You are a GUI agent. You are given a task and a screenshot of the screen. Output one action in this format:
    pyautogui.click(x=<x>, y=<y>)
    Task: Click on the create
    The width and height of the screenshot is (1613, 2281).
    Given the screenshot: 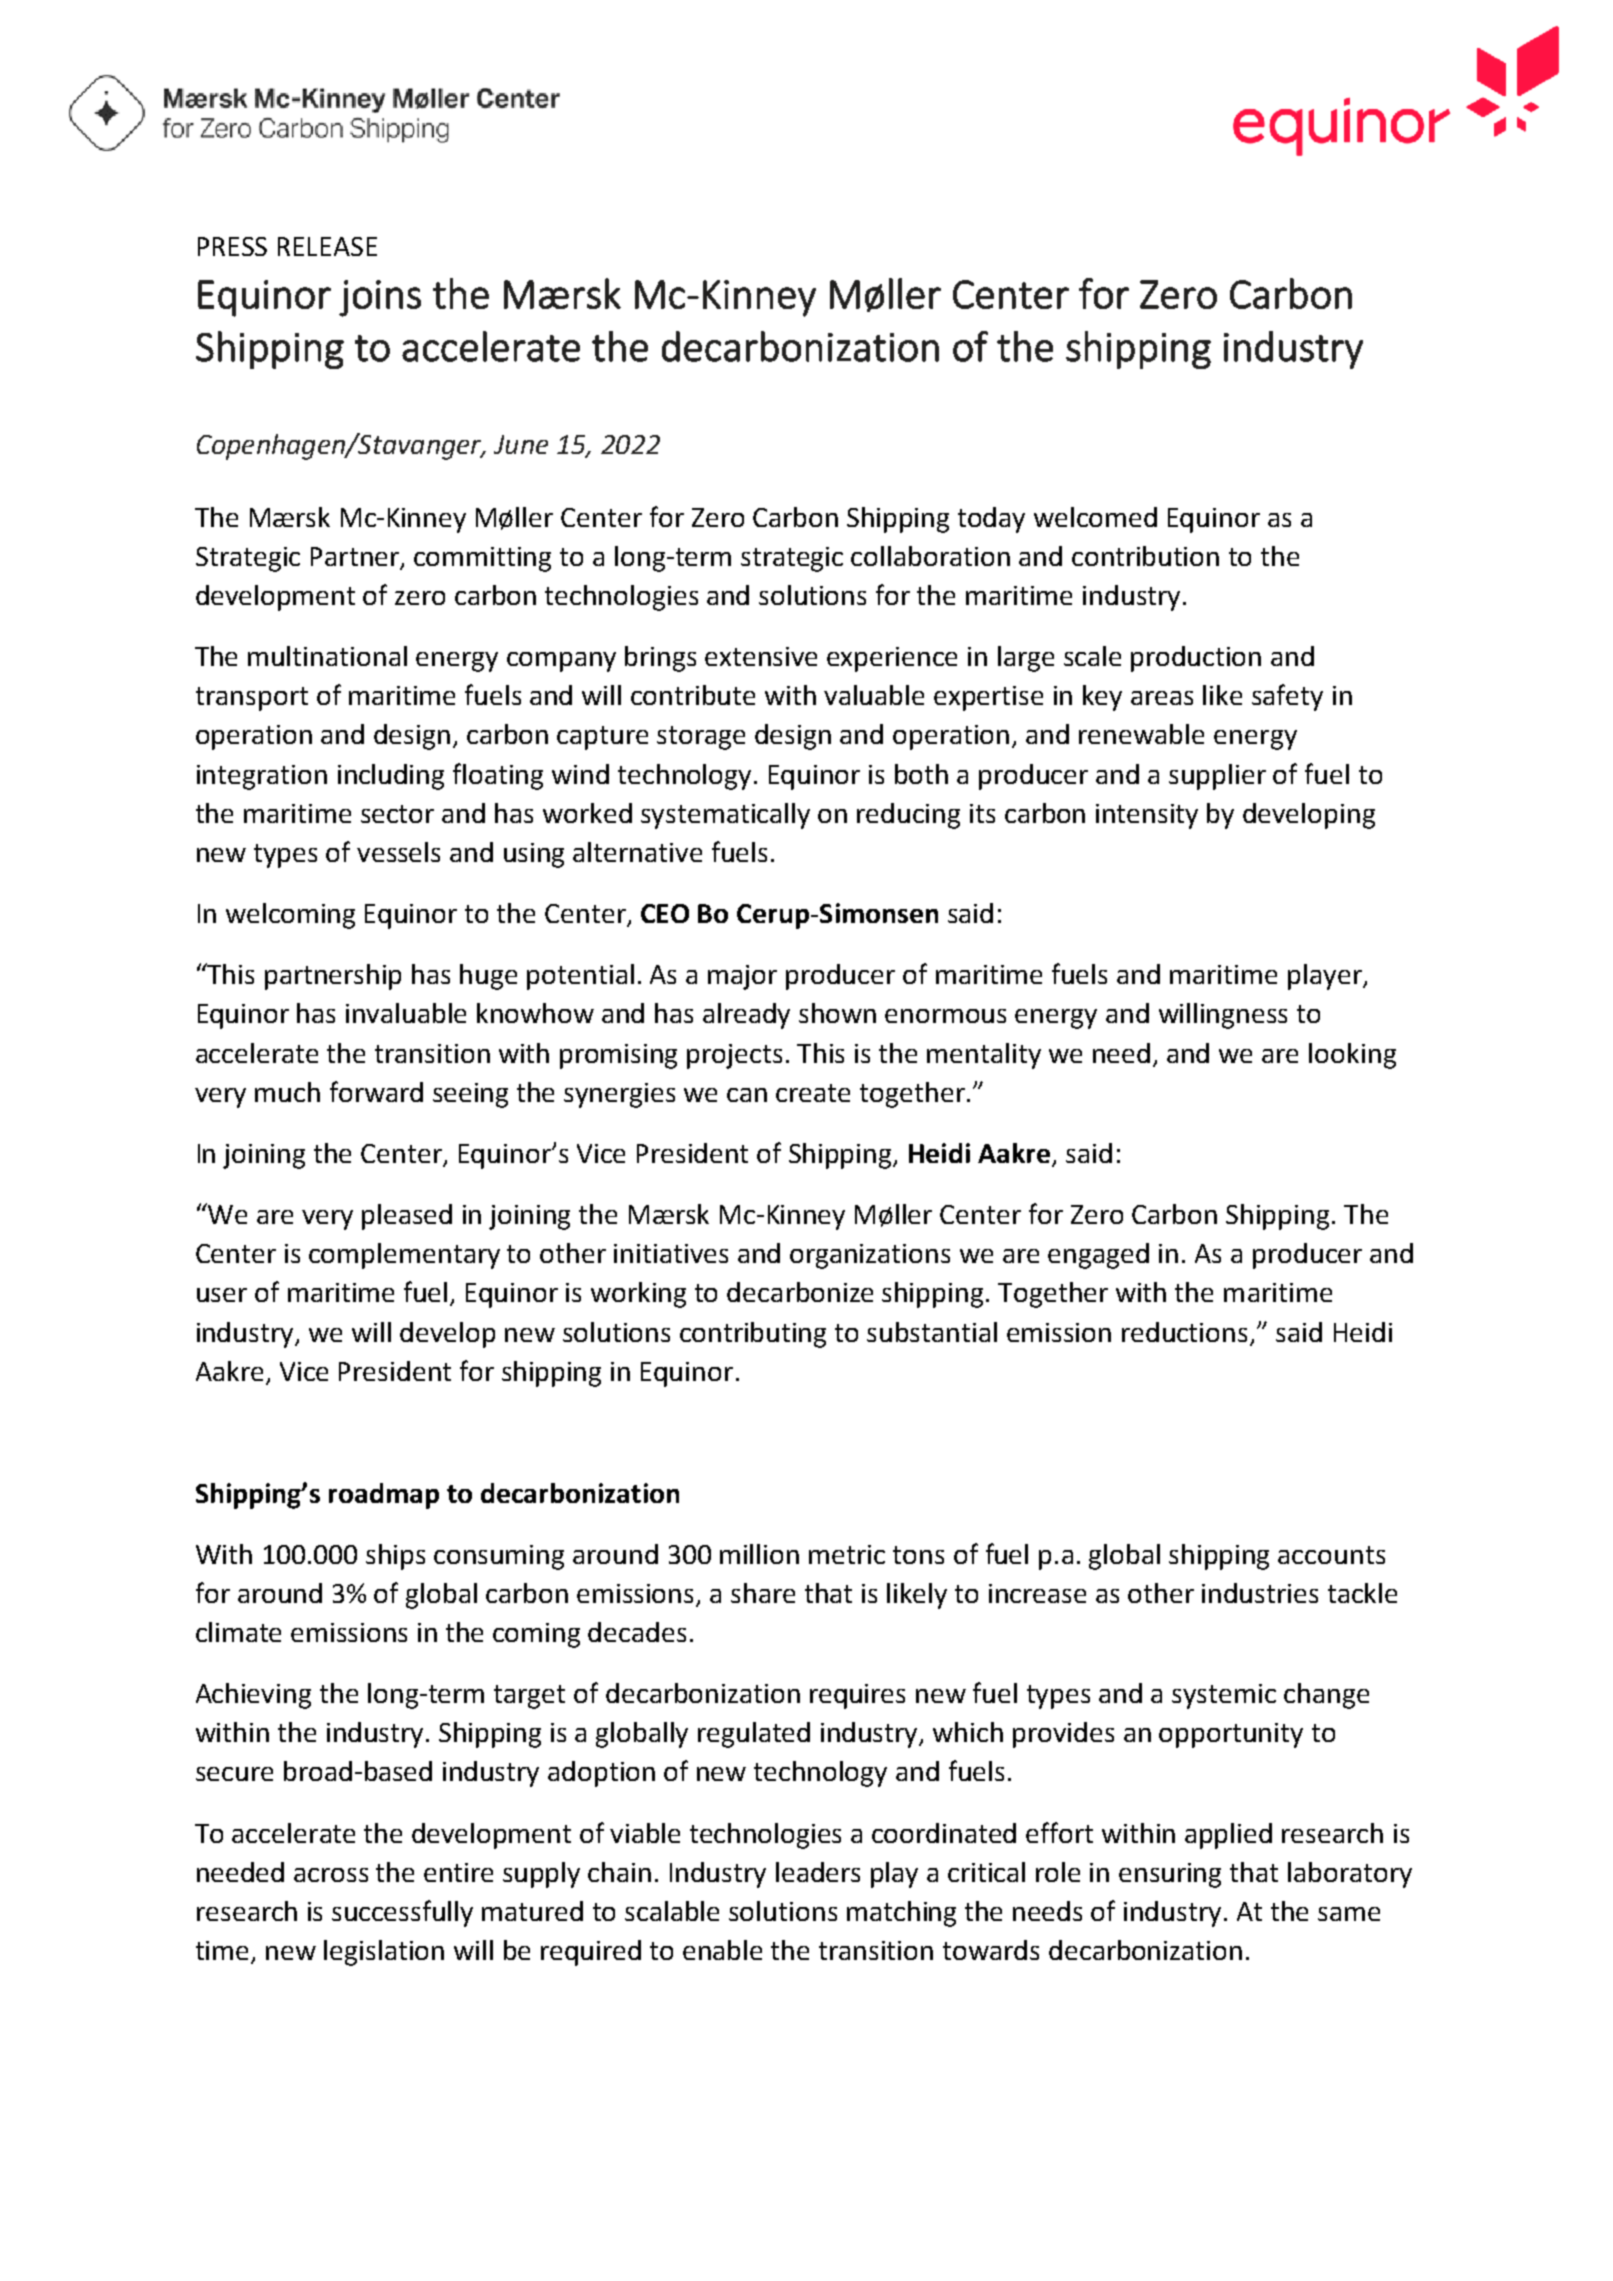 What is the action you would take?
    pyautogui.click(x=813, y=1093)
